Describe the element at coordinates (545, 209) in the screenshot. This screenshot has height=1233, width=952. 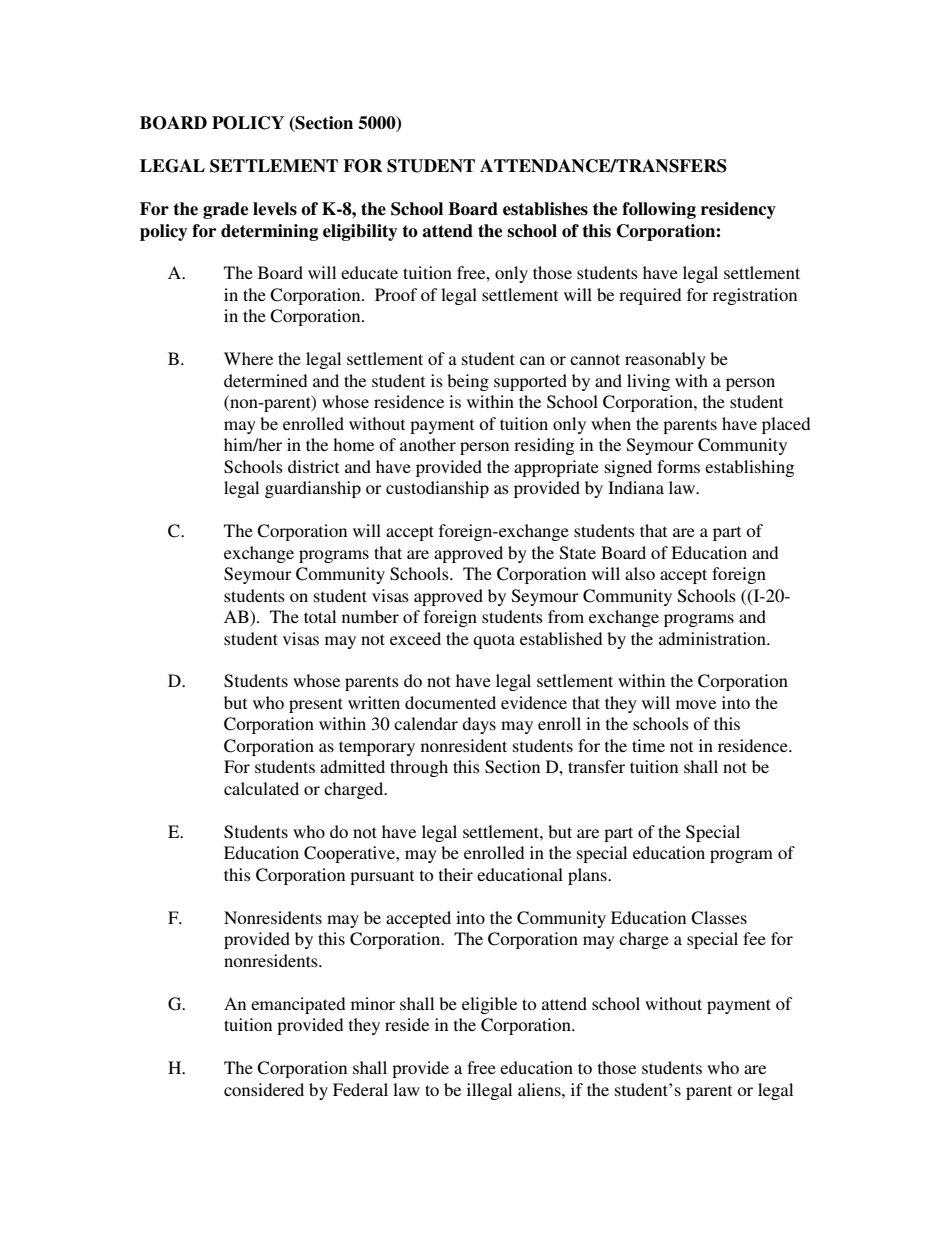
I see `establishes` at that location.
